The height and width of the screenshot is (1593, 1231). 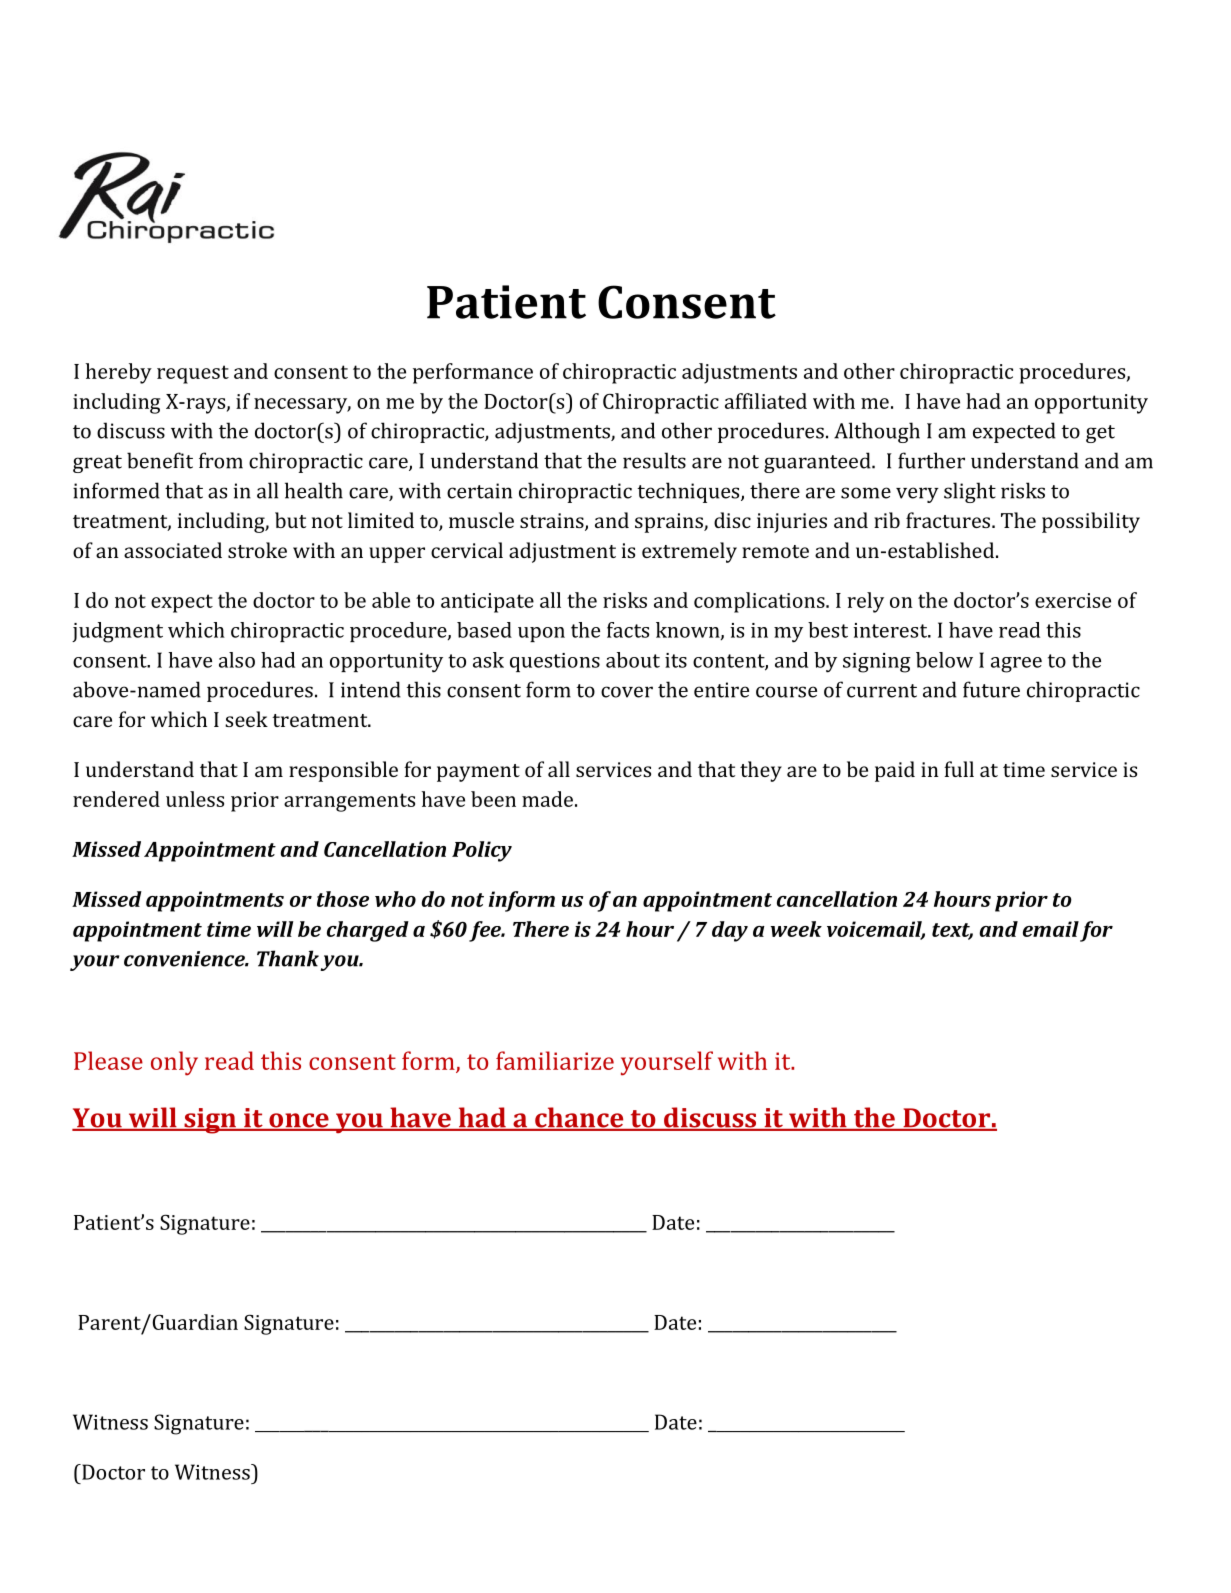 What do you see at coordinates (766, 401) in the screenshot?
I see `affiliated` at bounding box center [766, 401].
